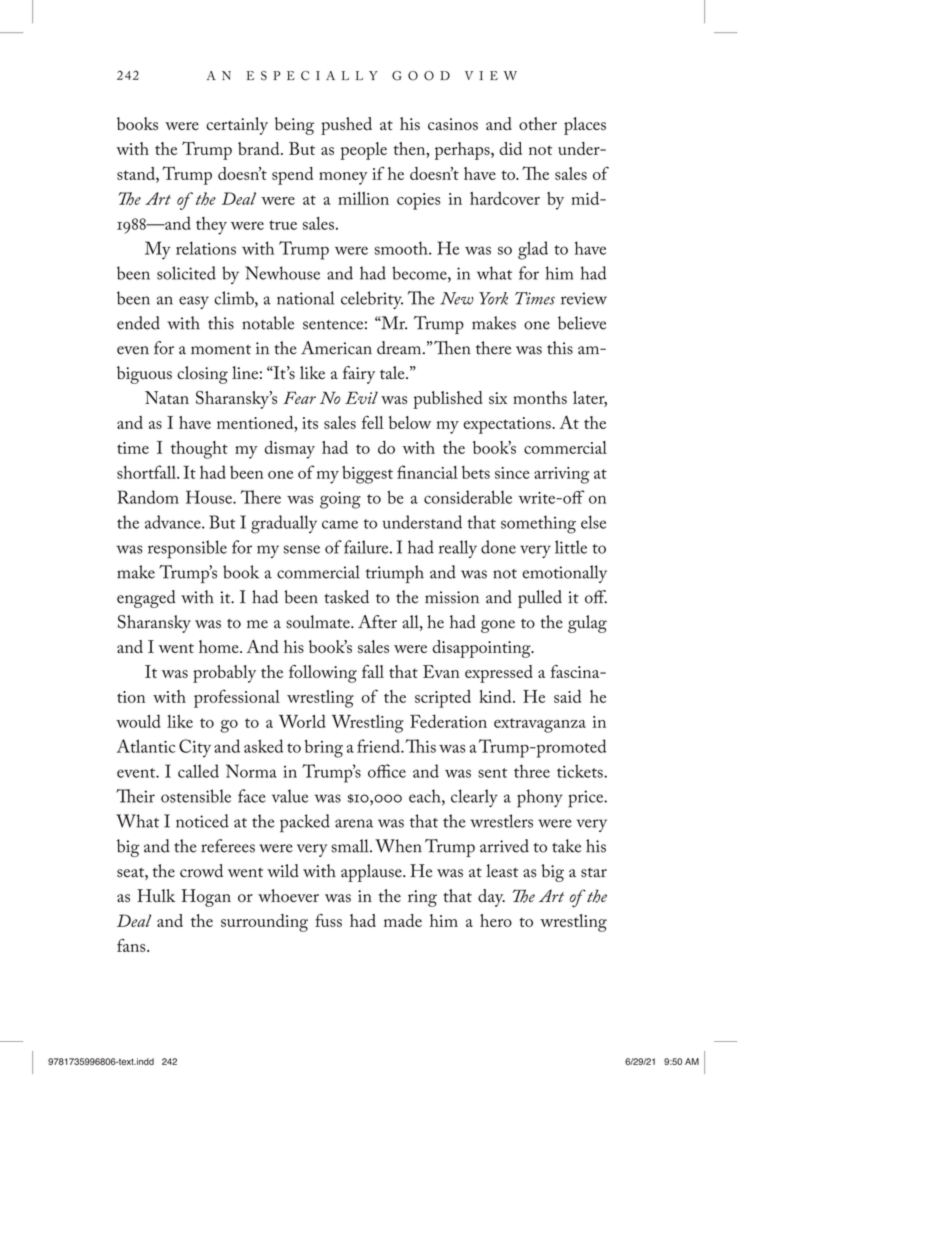 The width and height of the image is (952, 1233). What do you see at coordinates (206, 898) in the image?
I see `Hogan` at bounding box center [206, 898].
